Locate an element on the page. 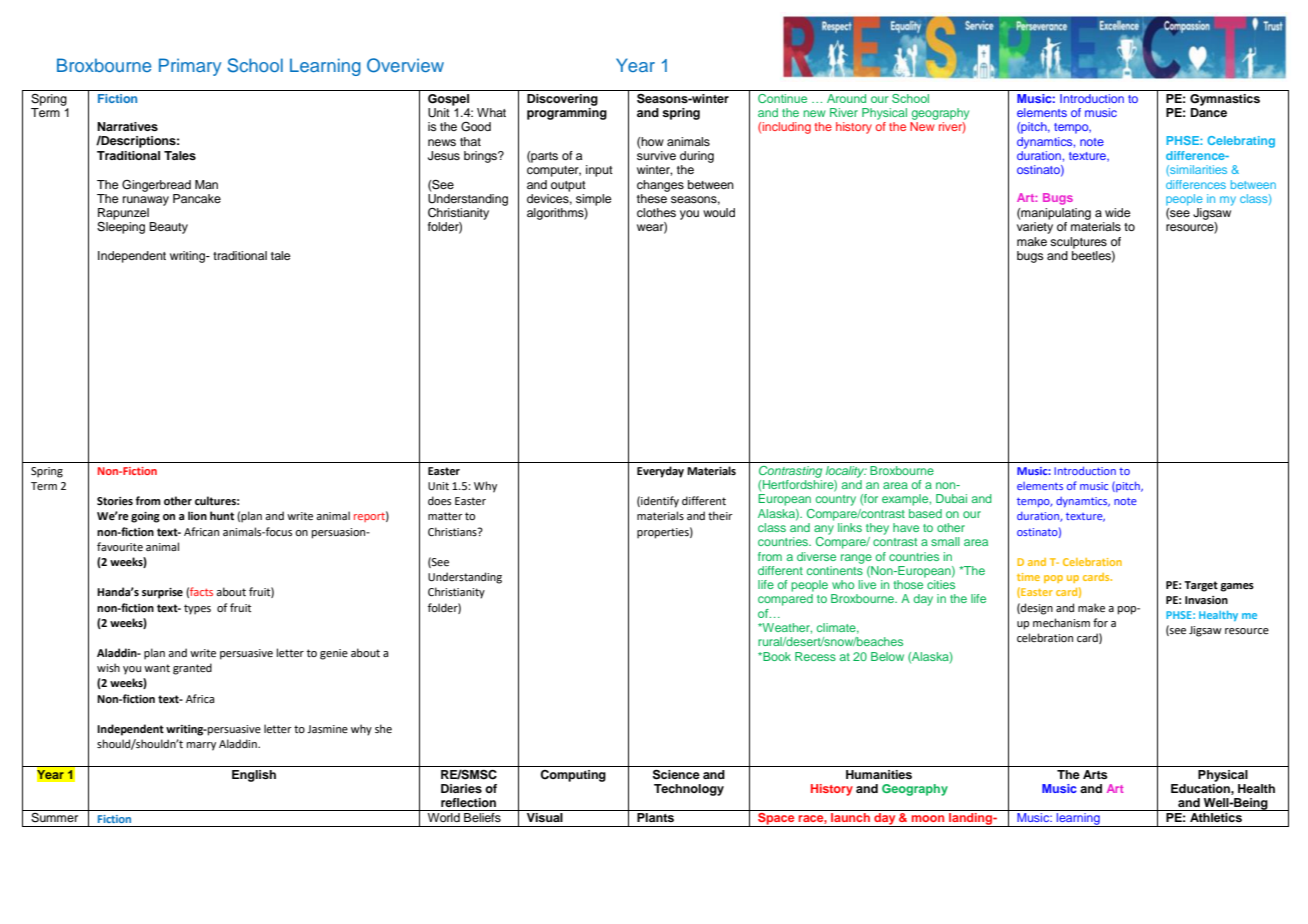  moon is located at coordinates (927, 818).
